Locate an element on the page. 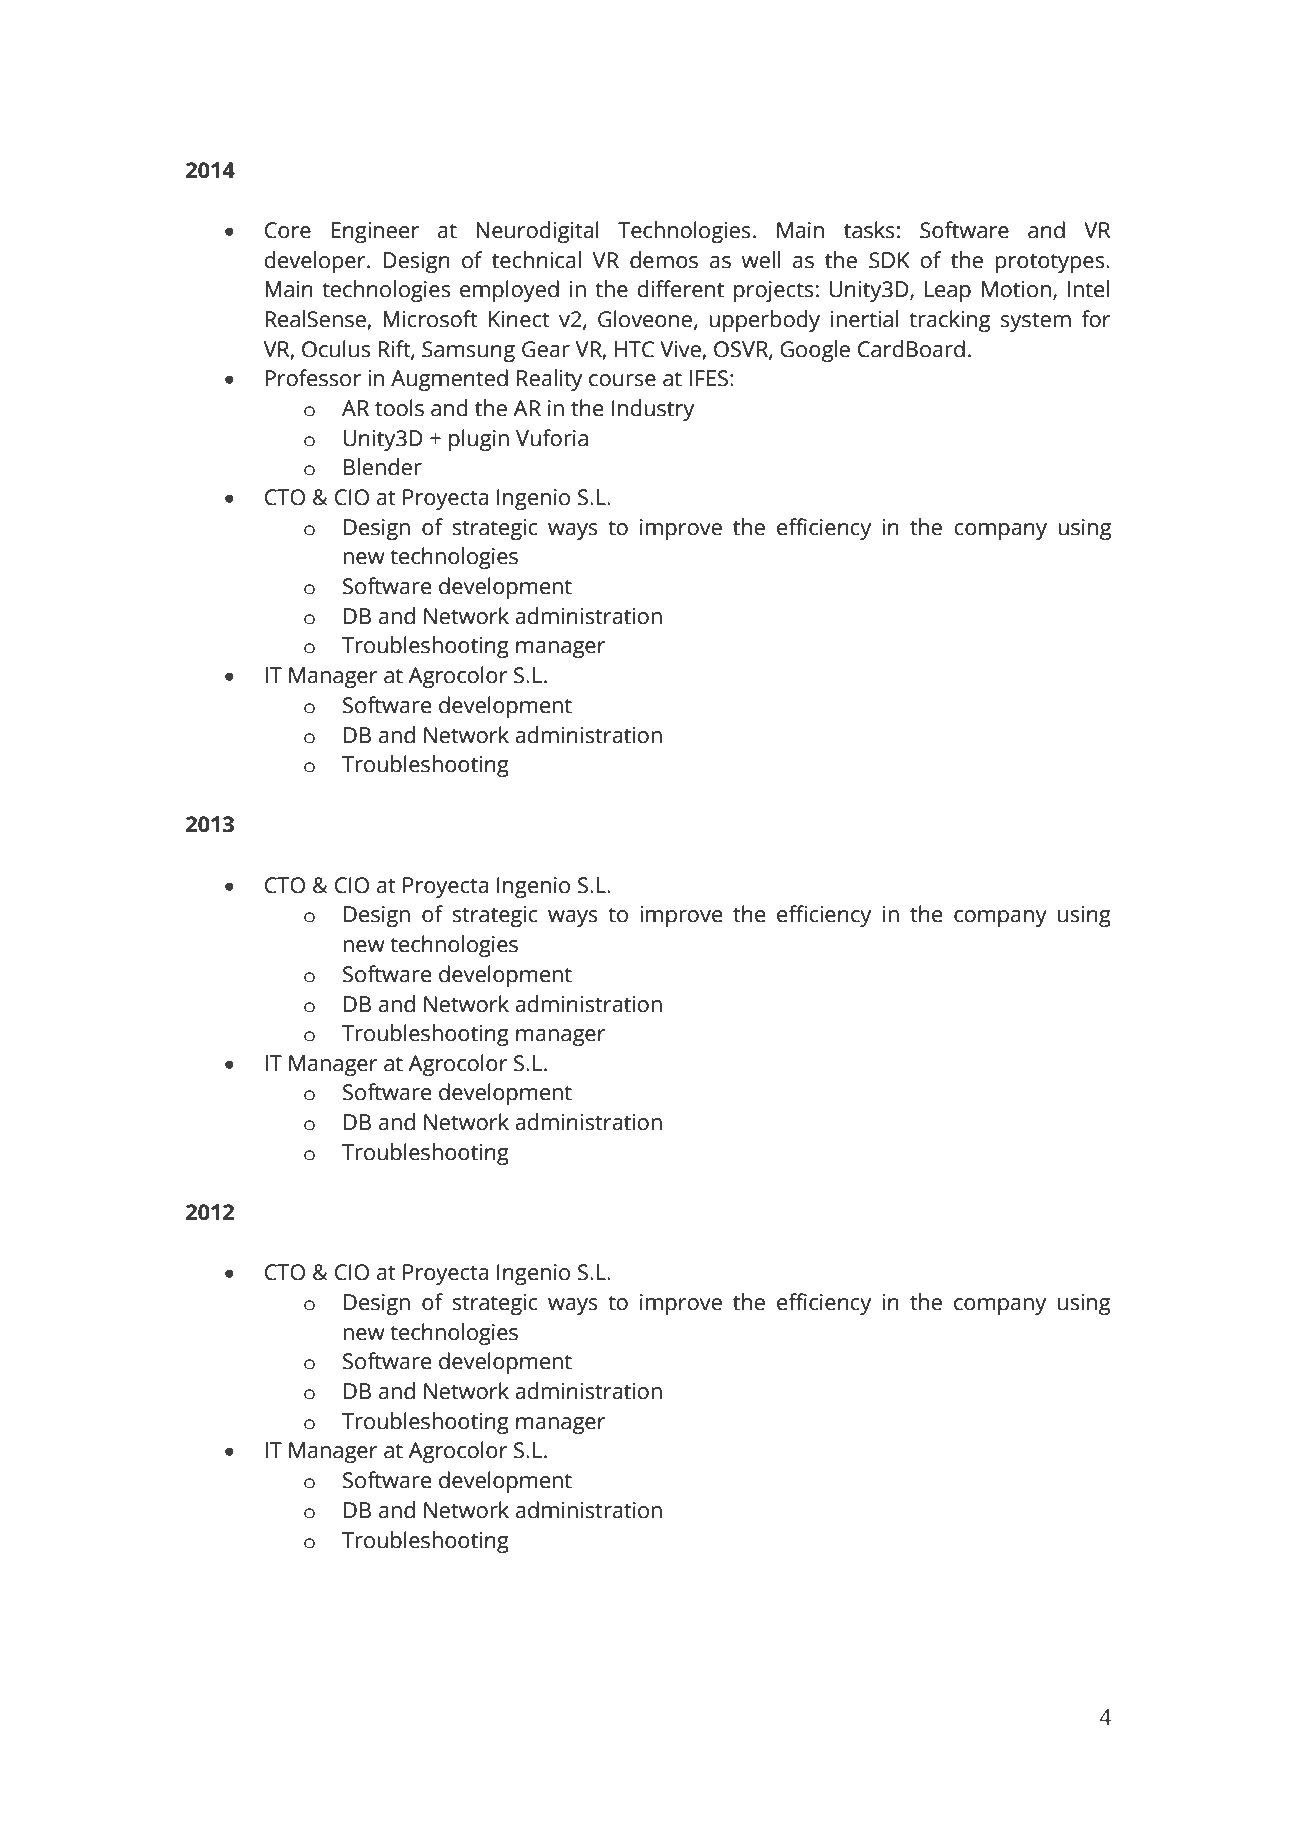 The width and height of the document is (1297, 1835). demos is located at coordinates (664, 260).
